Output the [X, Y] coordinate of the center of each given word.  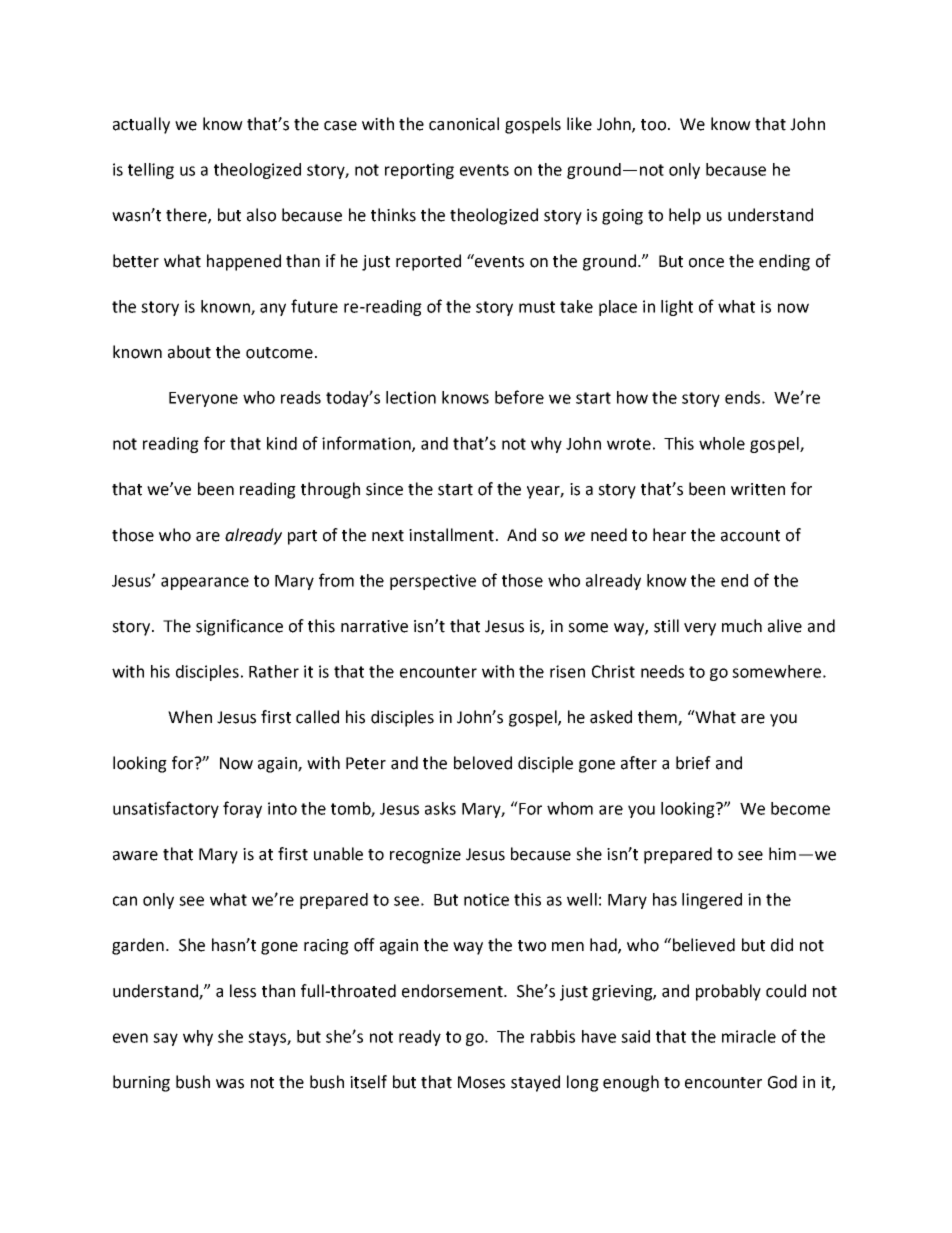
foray [242, 809]
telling [151, 171]
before [519, 397]
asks [440, 808]
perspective [433, 582]
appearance [205, 583]
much [742, 626]
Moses [481, 1082]
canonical [464, 124]
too [653, 125]
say [165, 1039]
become [800, 808]
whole [722, 443]
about [189, 352]
